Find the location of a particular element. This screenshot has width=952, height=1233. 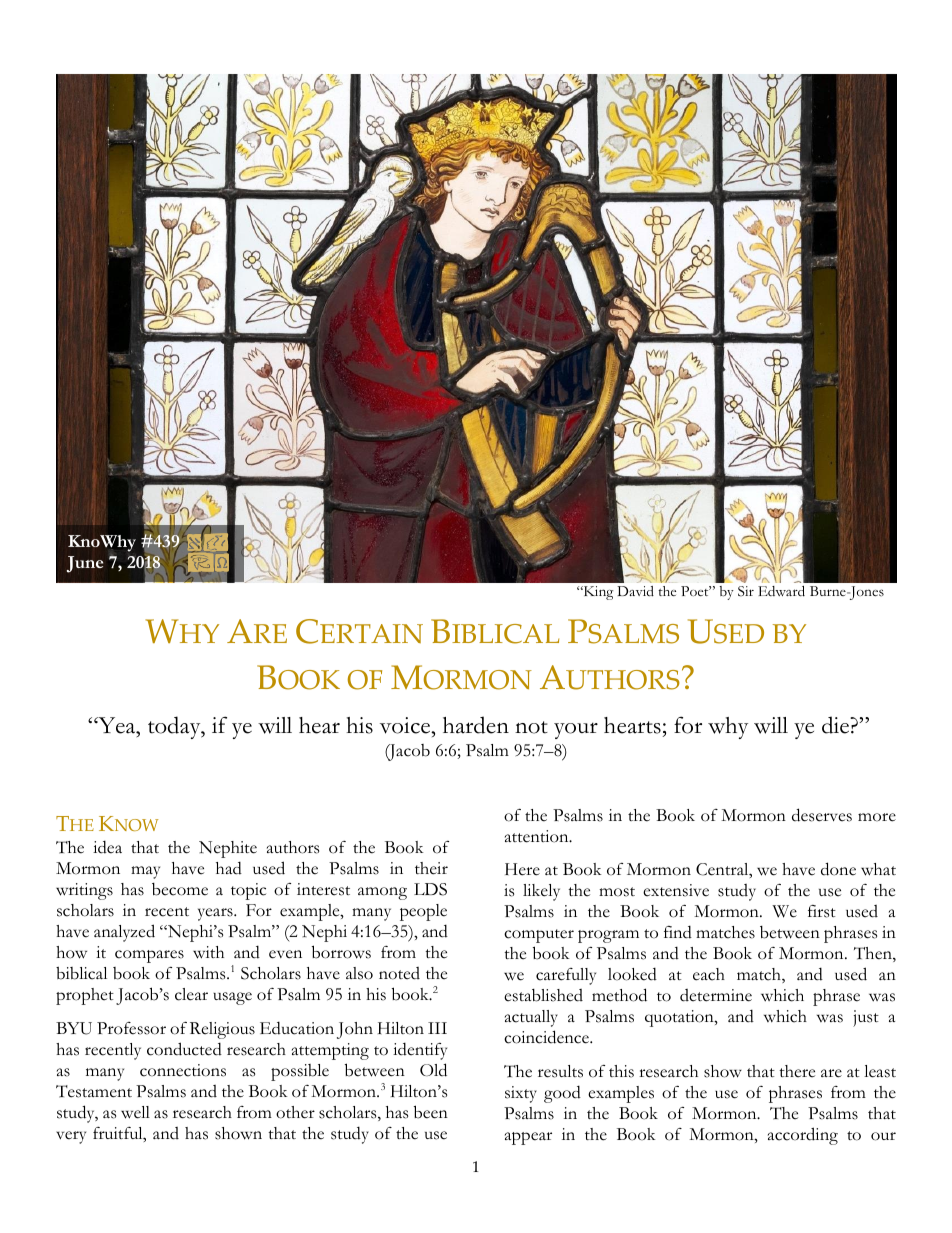

June is located at coordinates (85, 564).
